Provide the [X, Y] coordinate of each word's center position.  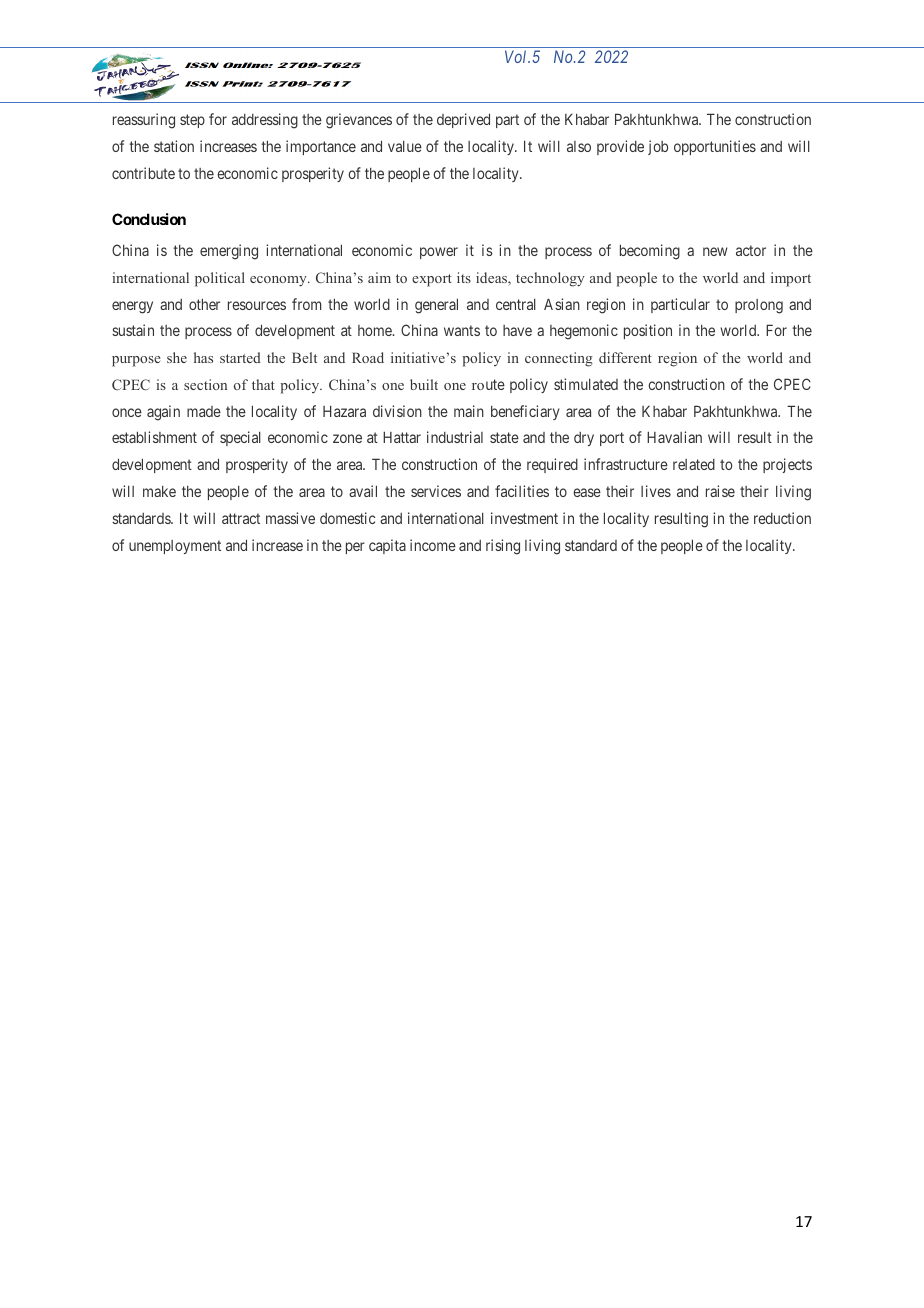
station [174, 146]
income [433, 545]
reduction [782, 518]
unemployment [175, 547]
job [658, 147]
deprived [463, 120]
